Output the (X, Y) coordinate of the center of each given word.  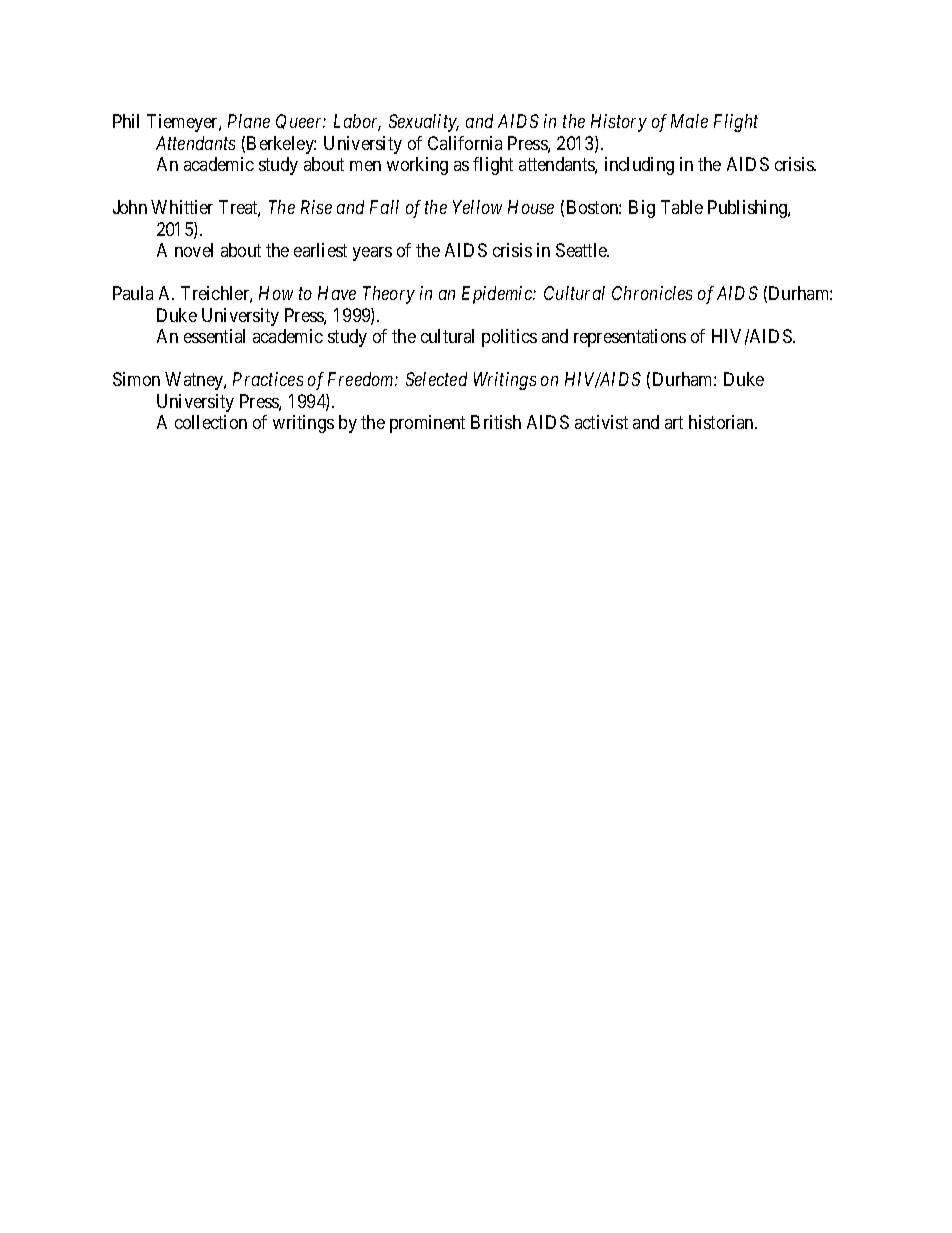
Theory (389, 295)
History (619, 123)
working (417, 166)
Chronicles (652, 293)
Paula (133, 293)
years (372, 254)
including (639, 166)
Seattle (582, 250)
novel (194, 250)
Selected (436, 379)
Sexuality (424, 123)
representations (630, 338)
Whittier (182, 207)
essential (214, 336)
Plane (249, 121)
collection (211, 422)
